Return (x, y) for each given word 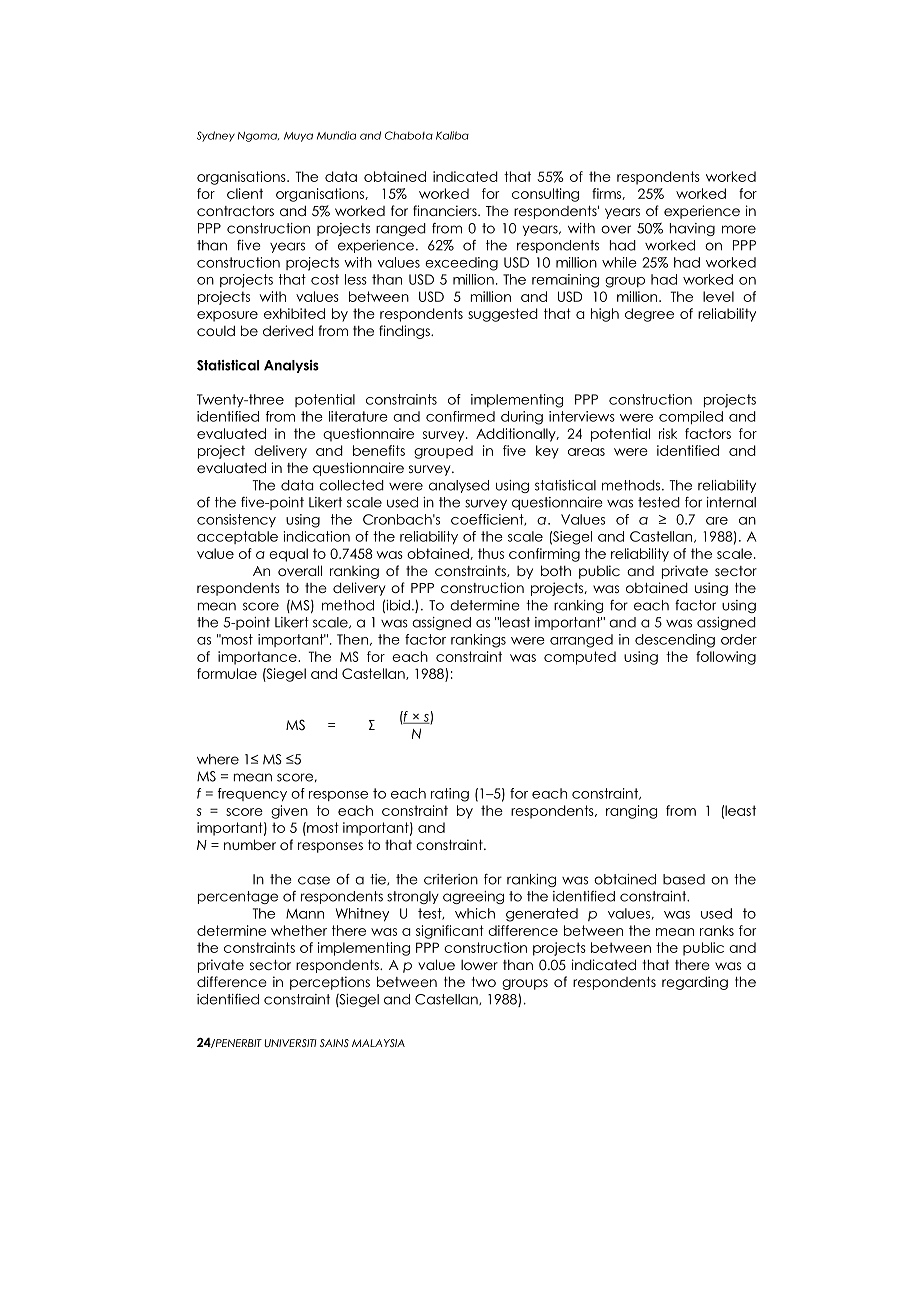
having (692, 229)
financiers (446, 210)
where (218, 759)
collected (351, 485)
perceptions (330, 983)
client (245, 193)
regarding (695, 983)
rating (450, 795)
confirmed (460, 416)
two (484, 982)
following (726, 658)
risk (668, 433)
